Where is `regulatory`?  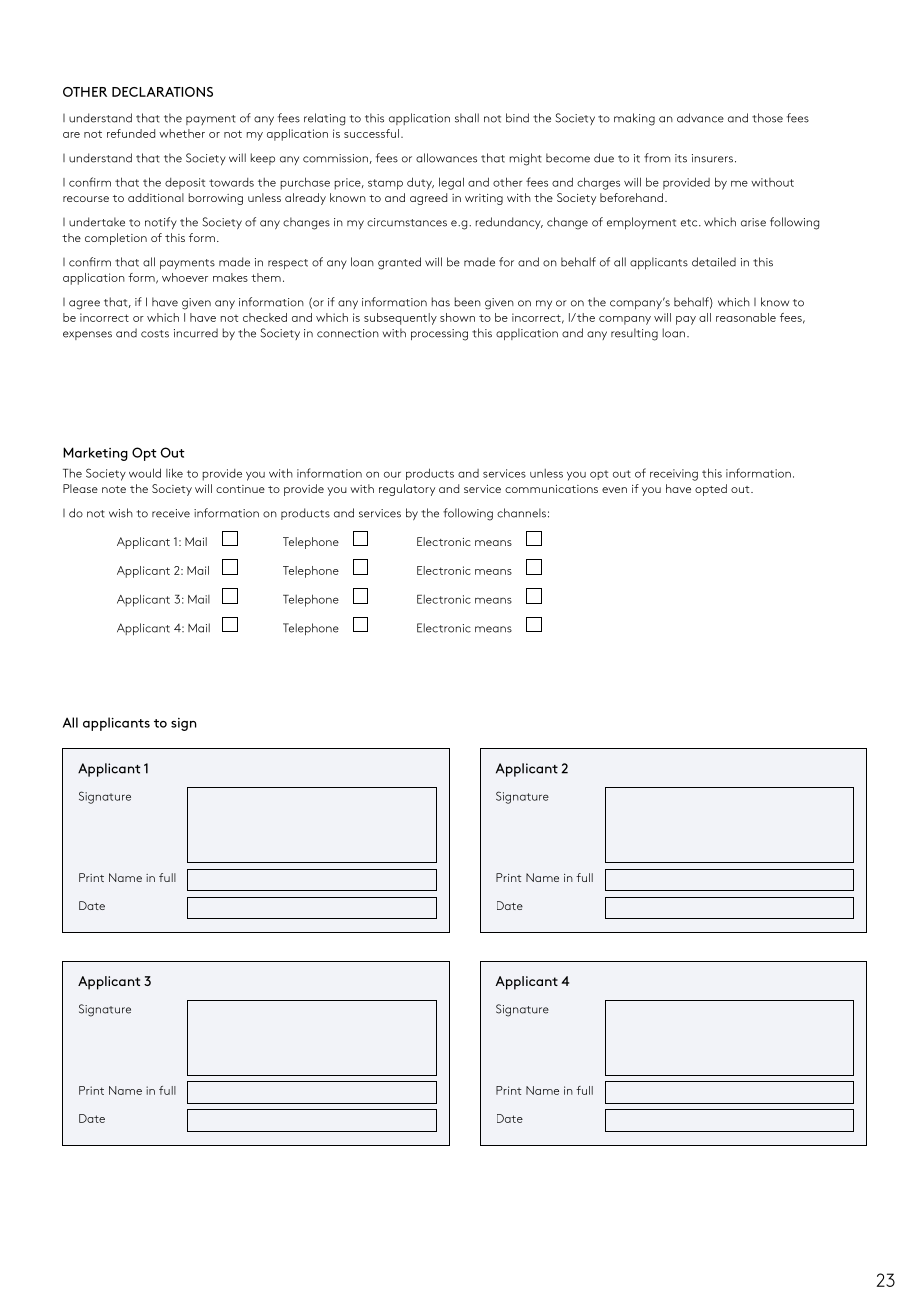 regulatory is located at coordinates (407, 490).
